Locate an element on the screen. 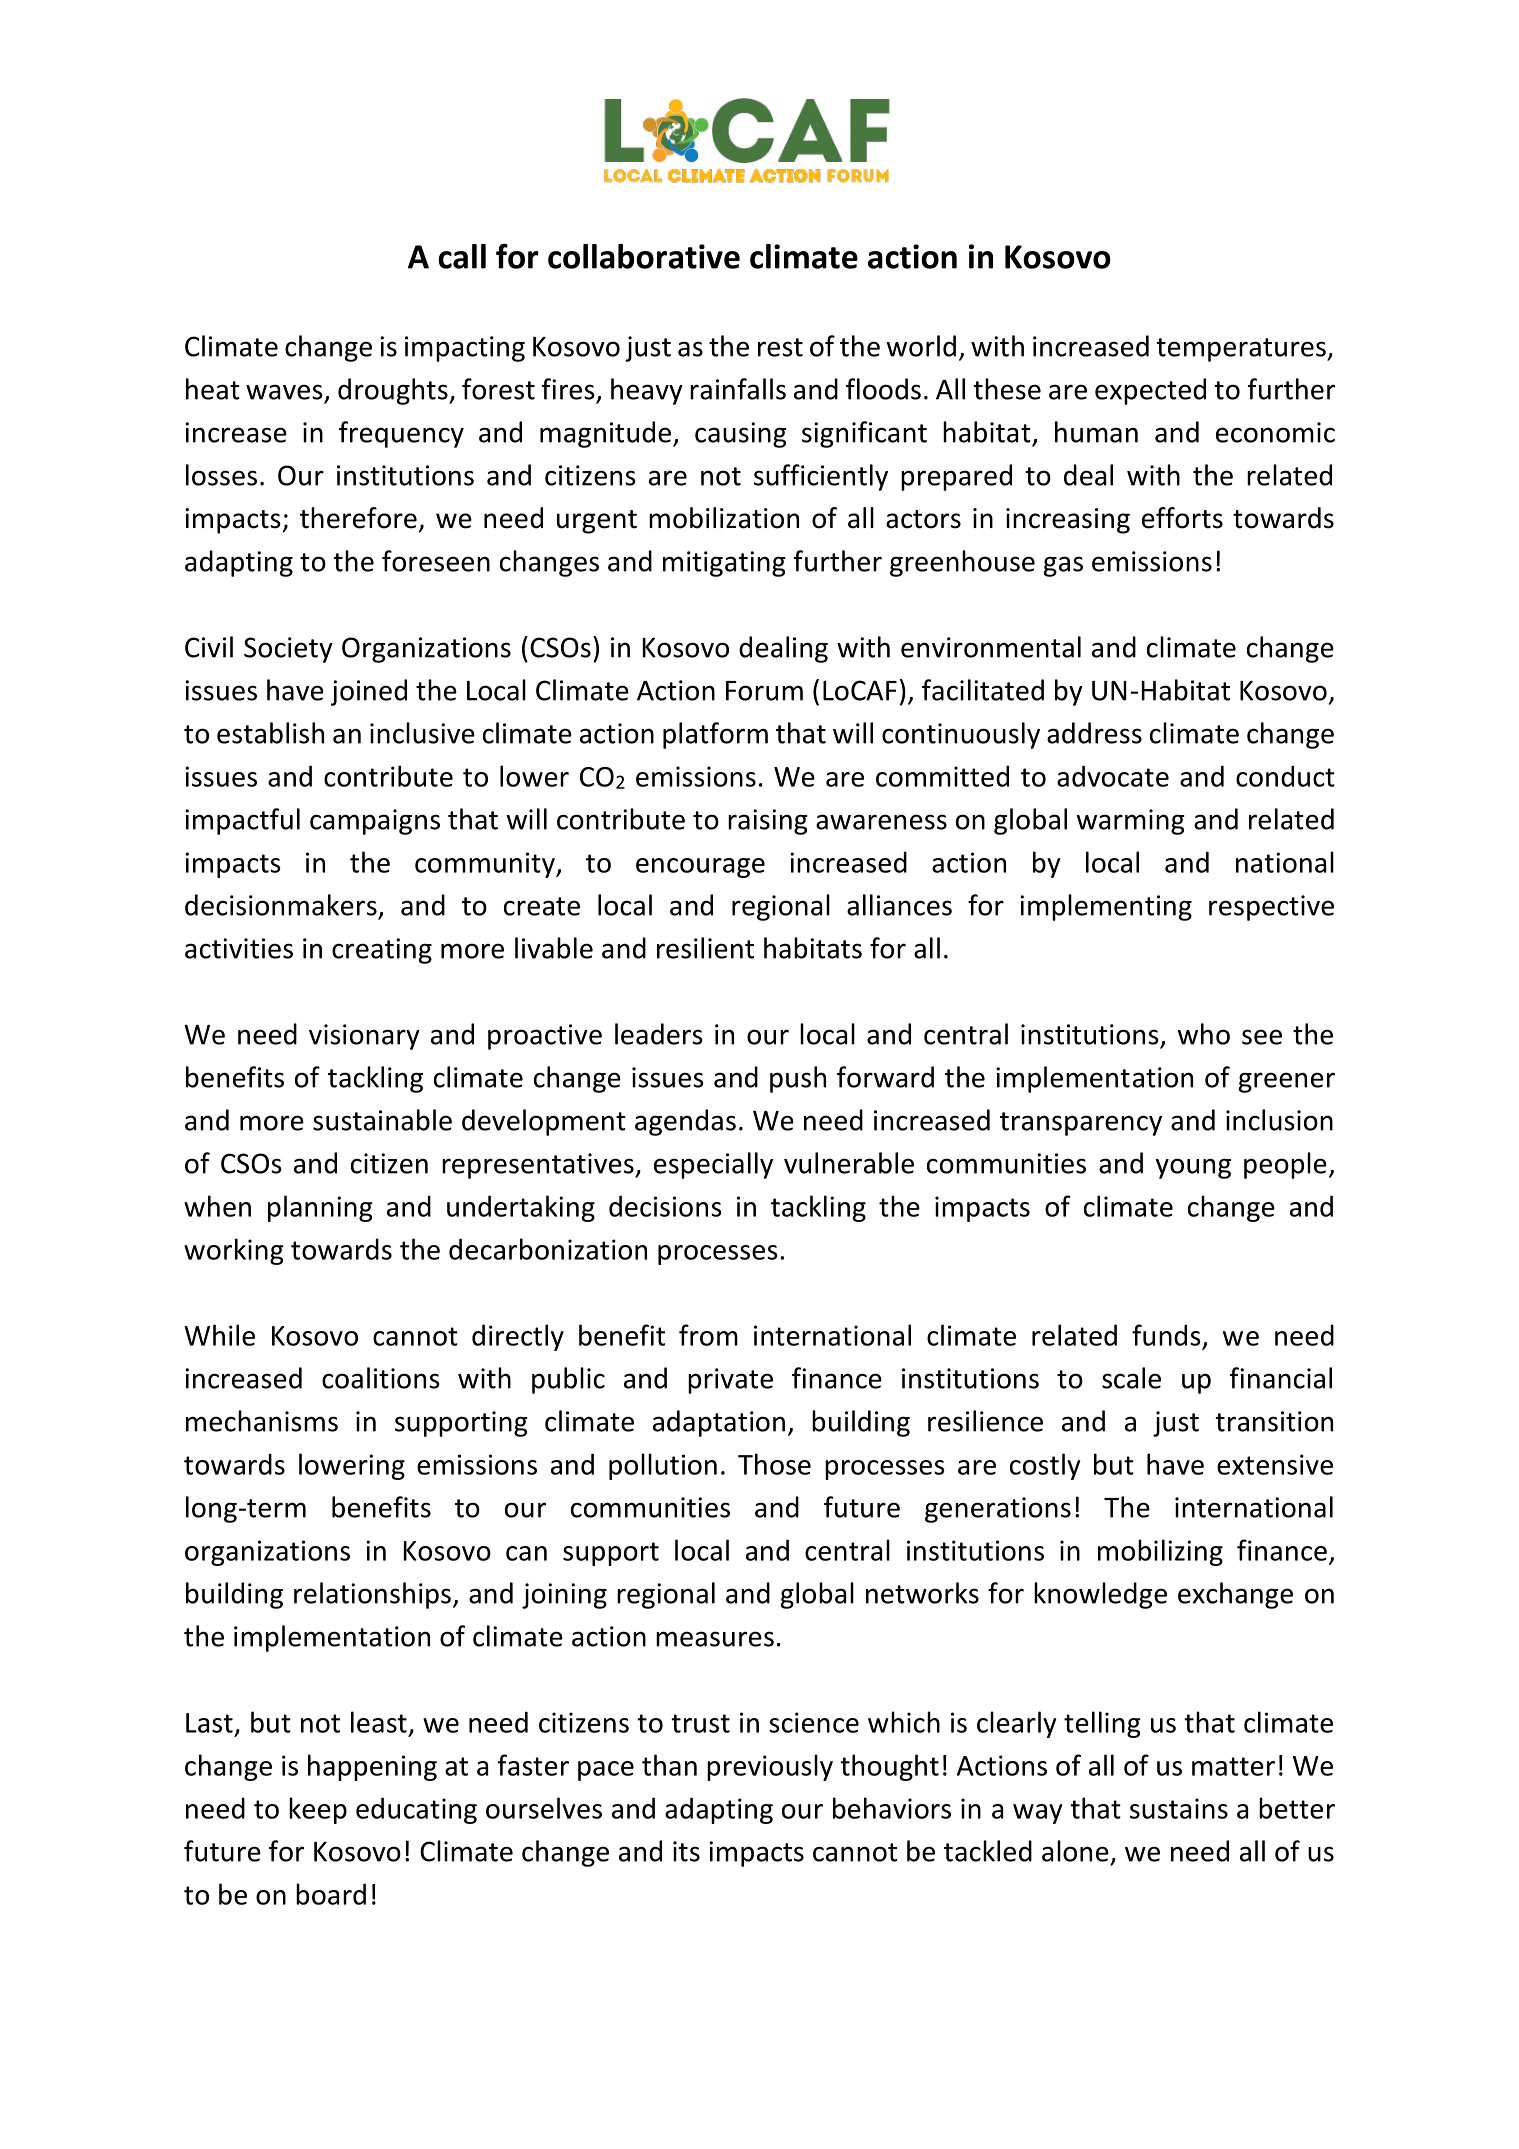  previously is located at coordinates (770, 1767).
